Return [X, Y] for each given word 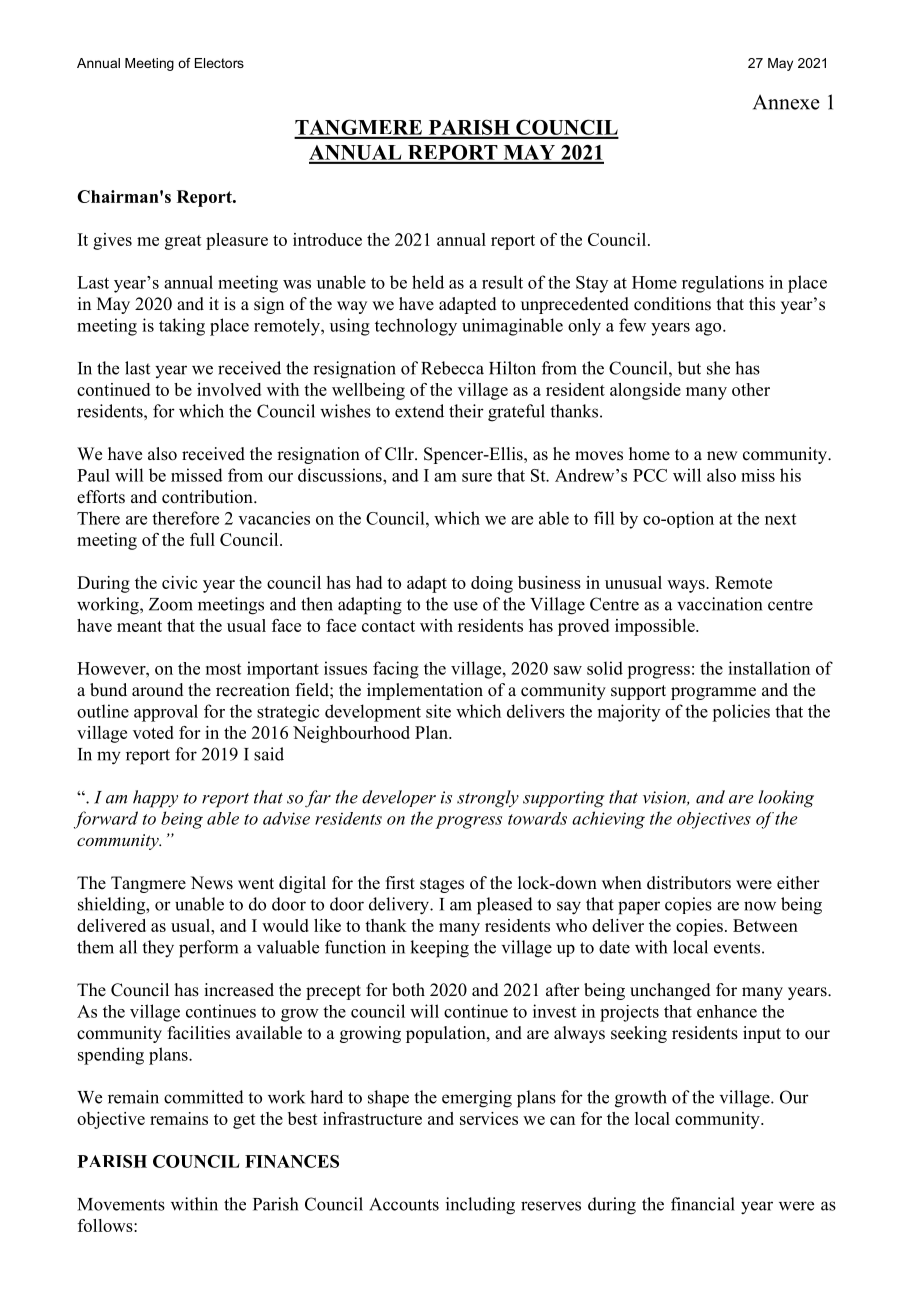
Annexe [786, 102]
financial [703, 1204]
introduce [327, 239]
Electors [219, 63]
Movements [121, 1204]
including [480, 1206]
